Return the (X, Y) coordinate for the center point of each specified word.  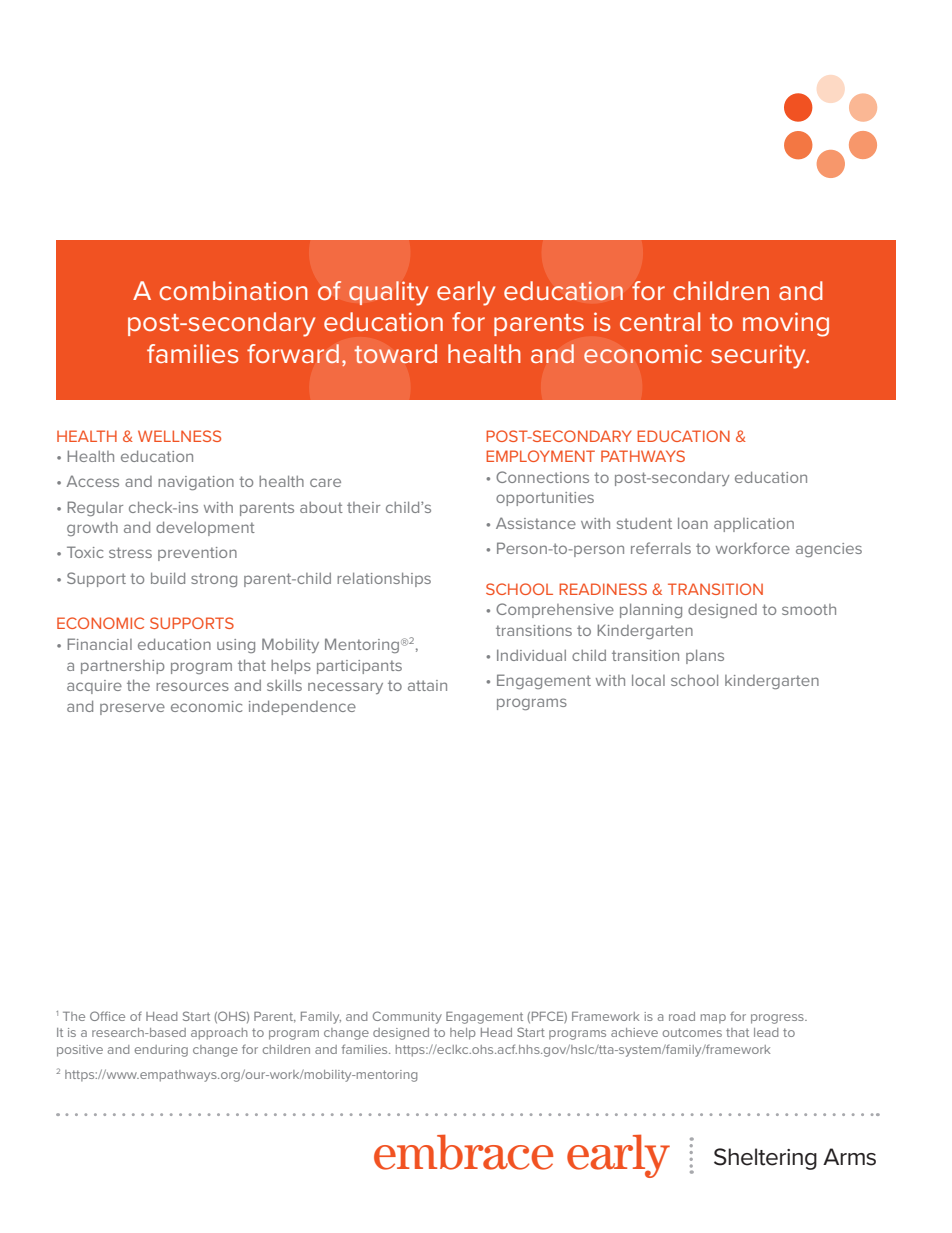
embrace (463, 1152)
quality (388, 293)
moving (786, 324)
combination (233, 290)
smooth (809, 609)
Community (407, 1017)
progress (778, 1019)
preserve (132, 709)
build (168, 578)
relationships (384, 579)
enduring (161, 1051)
